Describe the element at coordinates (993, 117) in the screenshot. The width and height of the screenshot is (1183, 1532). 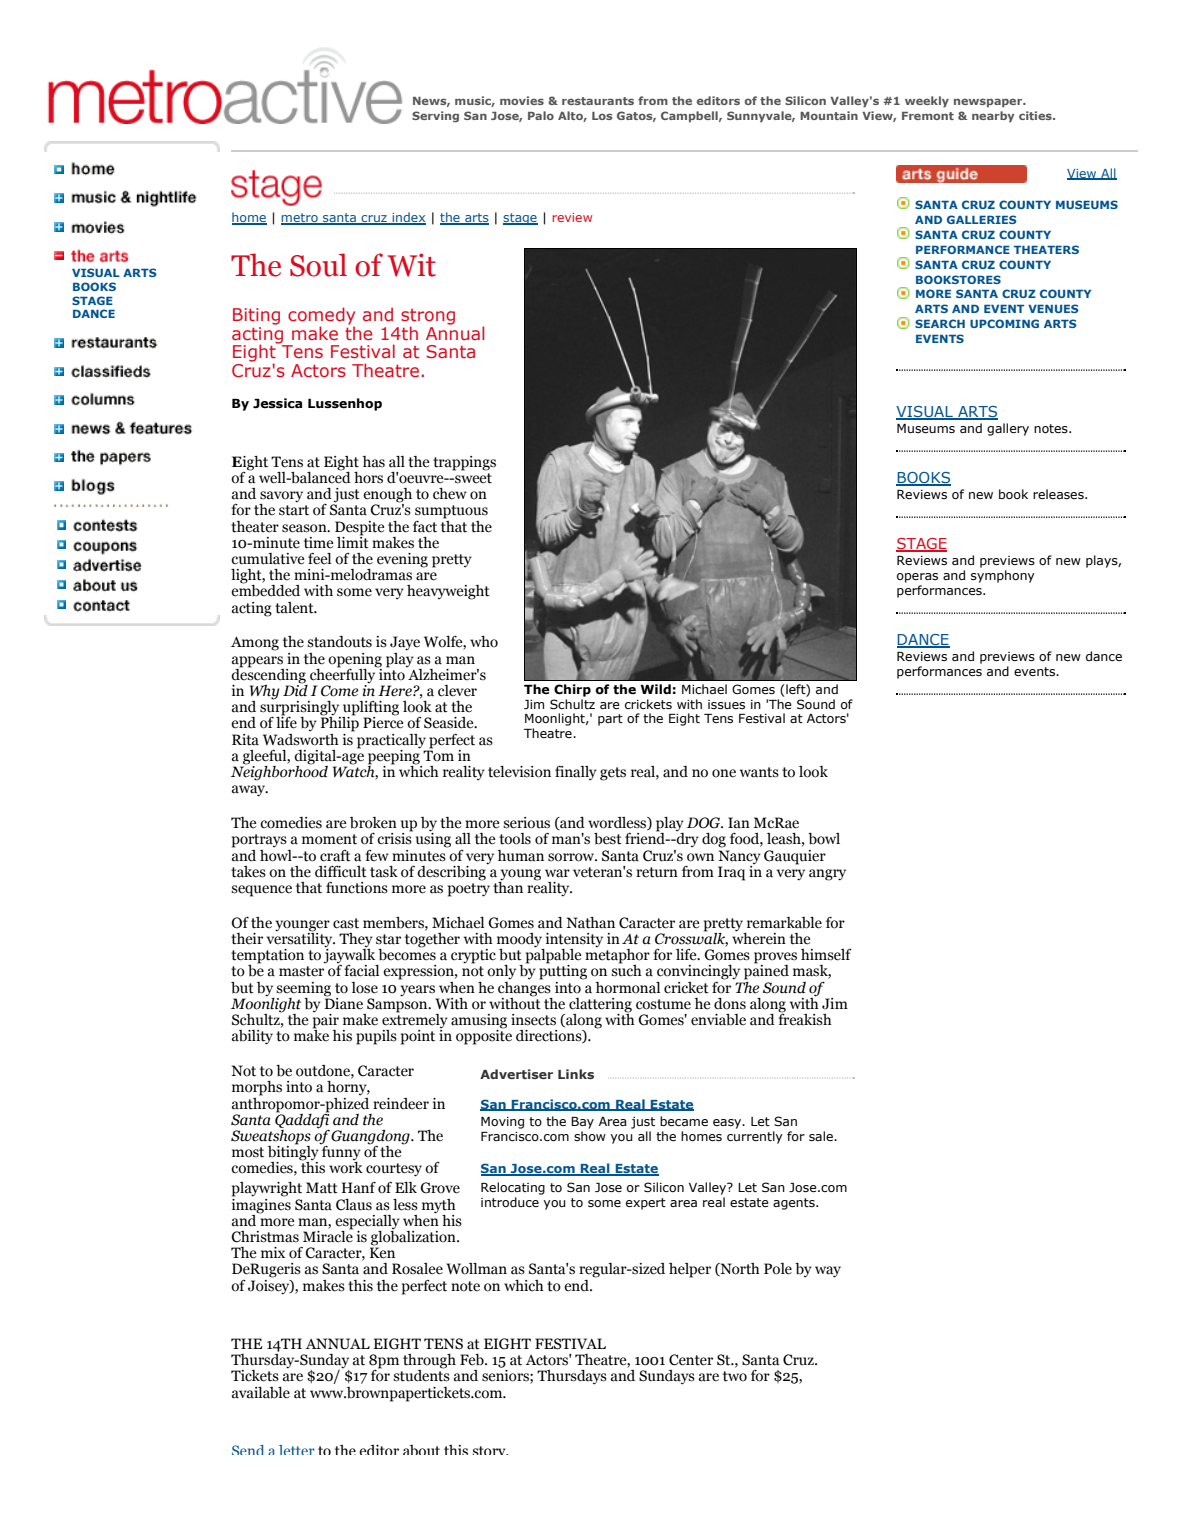
I see `nearby` at that location.
